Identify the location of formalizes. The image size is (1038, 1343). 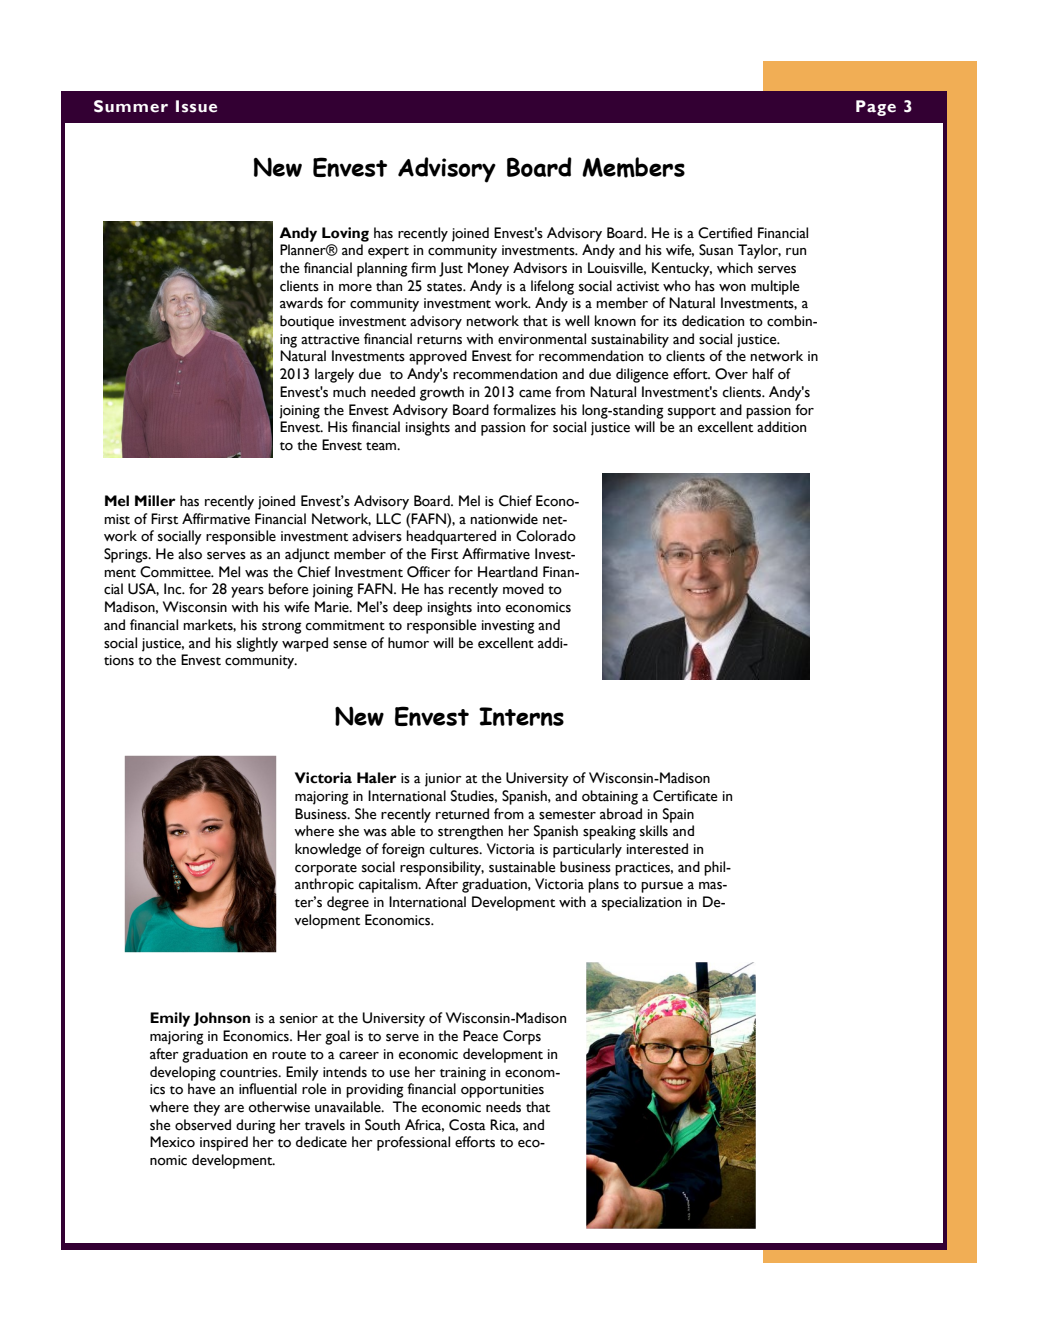
(524, 410).
